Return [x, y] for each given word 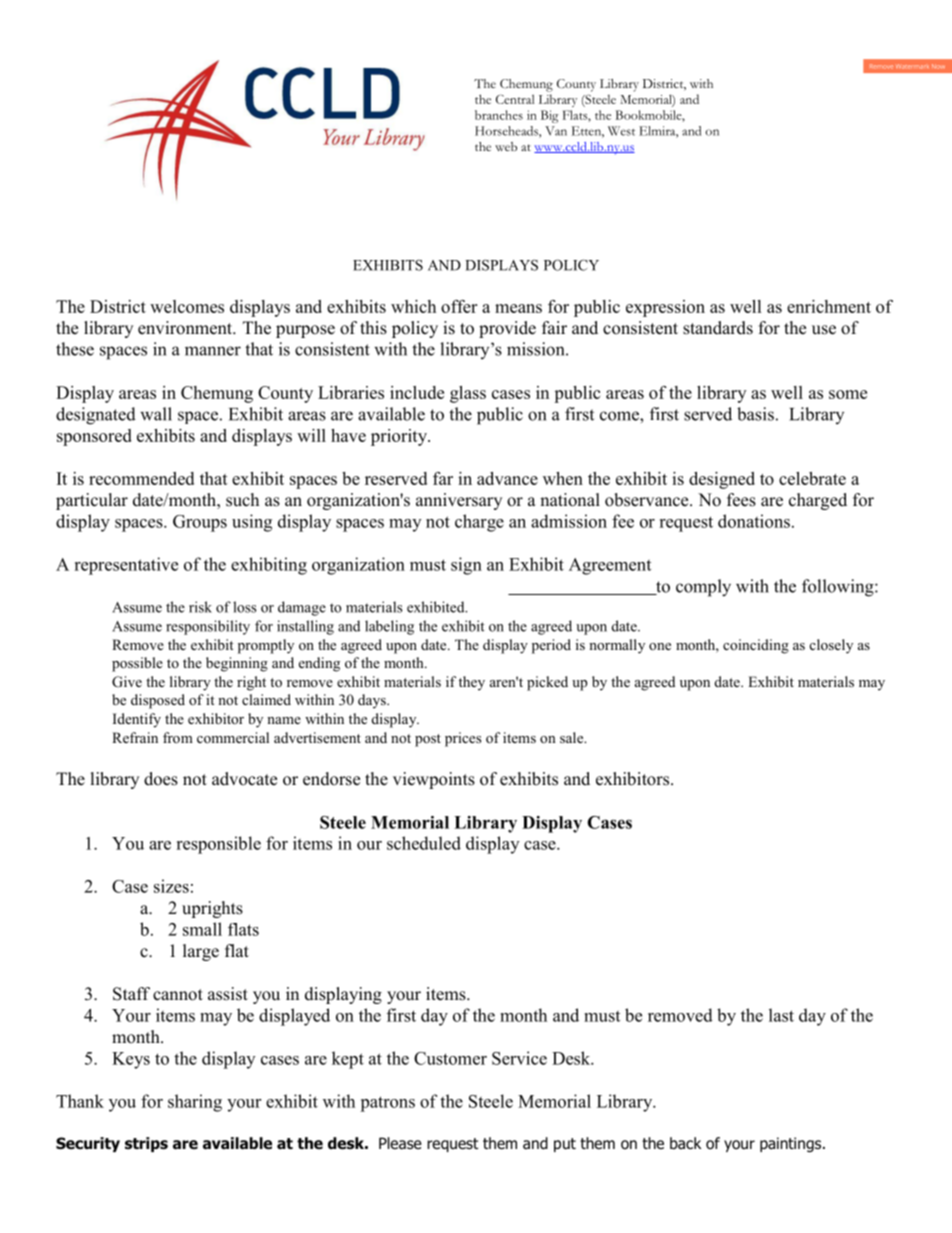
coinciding [756, 646]
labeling [389, 627]
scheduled [424, 843]
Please [400, 1143]
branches [499, 115]
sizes [171, 886]
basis [755, 414]
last [781, 1015]
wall [156, 414]
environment [186, 328]
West [621, 131]
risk [200, 607]
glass [468, 394]
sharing [195, 1103]
